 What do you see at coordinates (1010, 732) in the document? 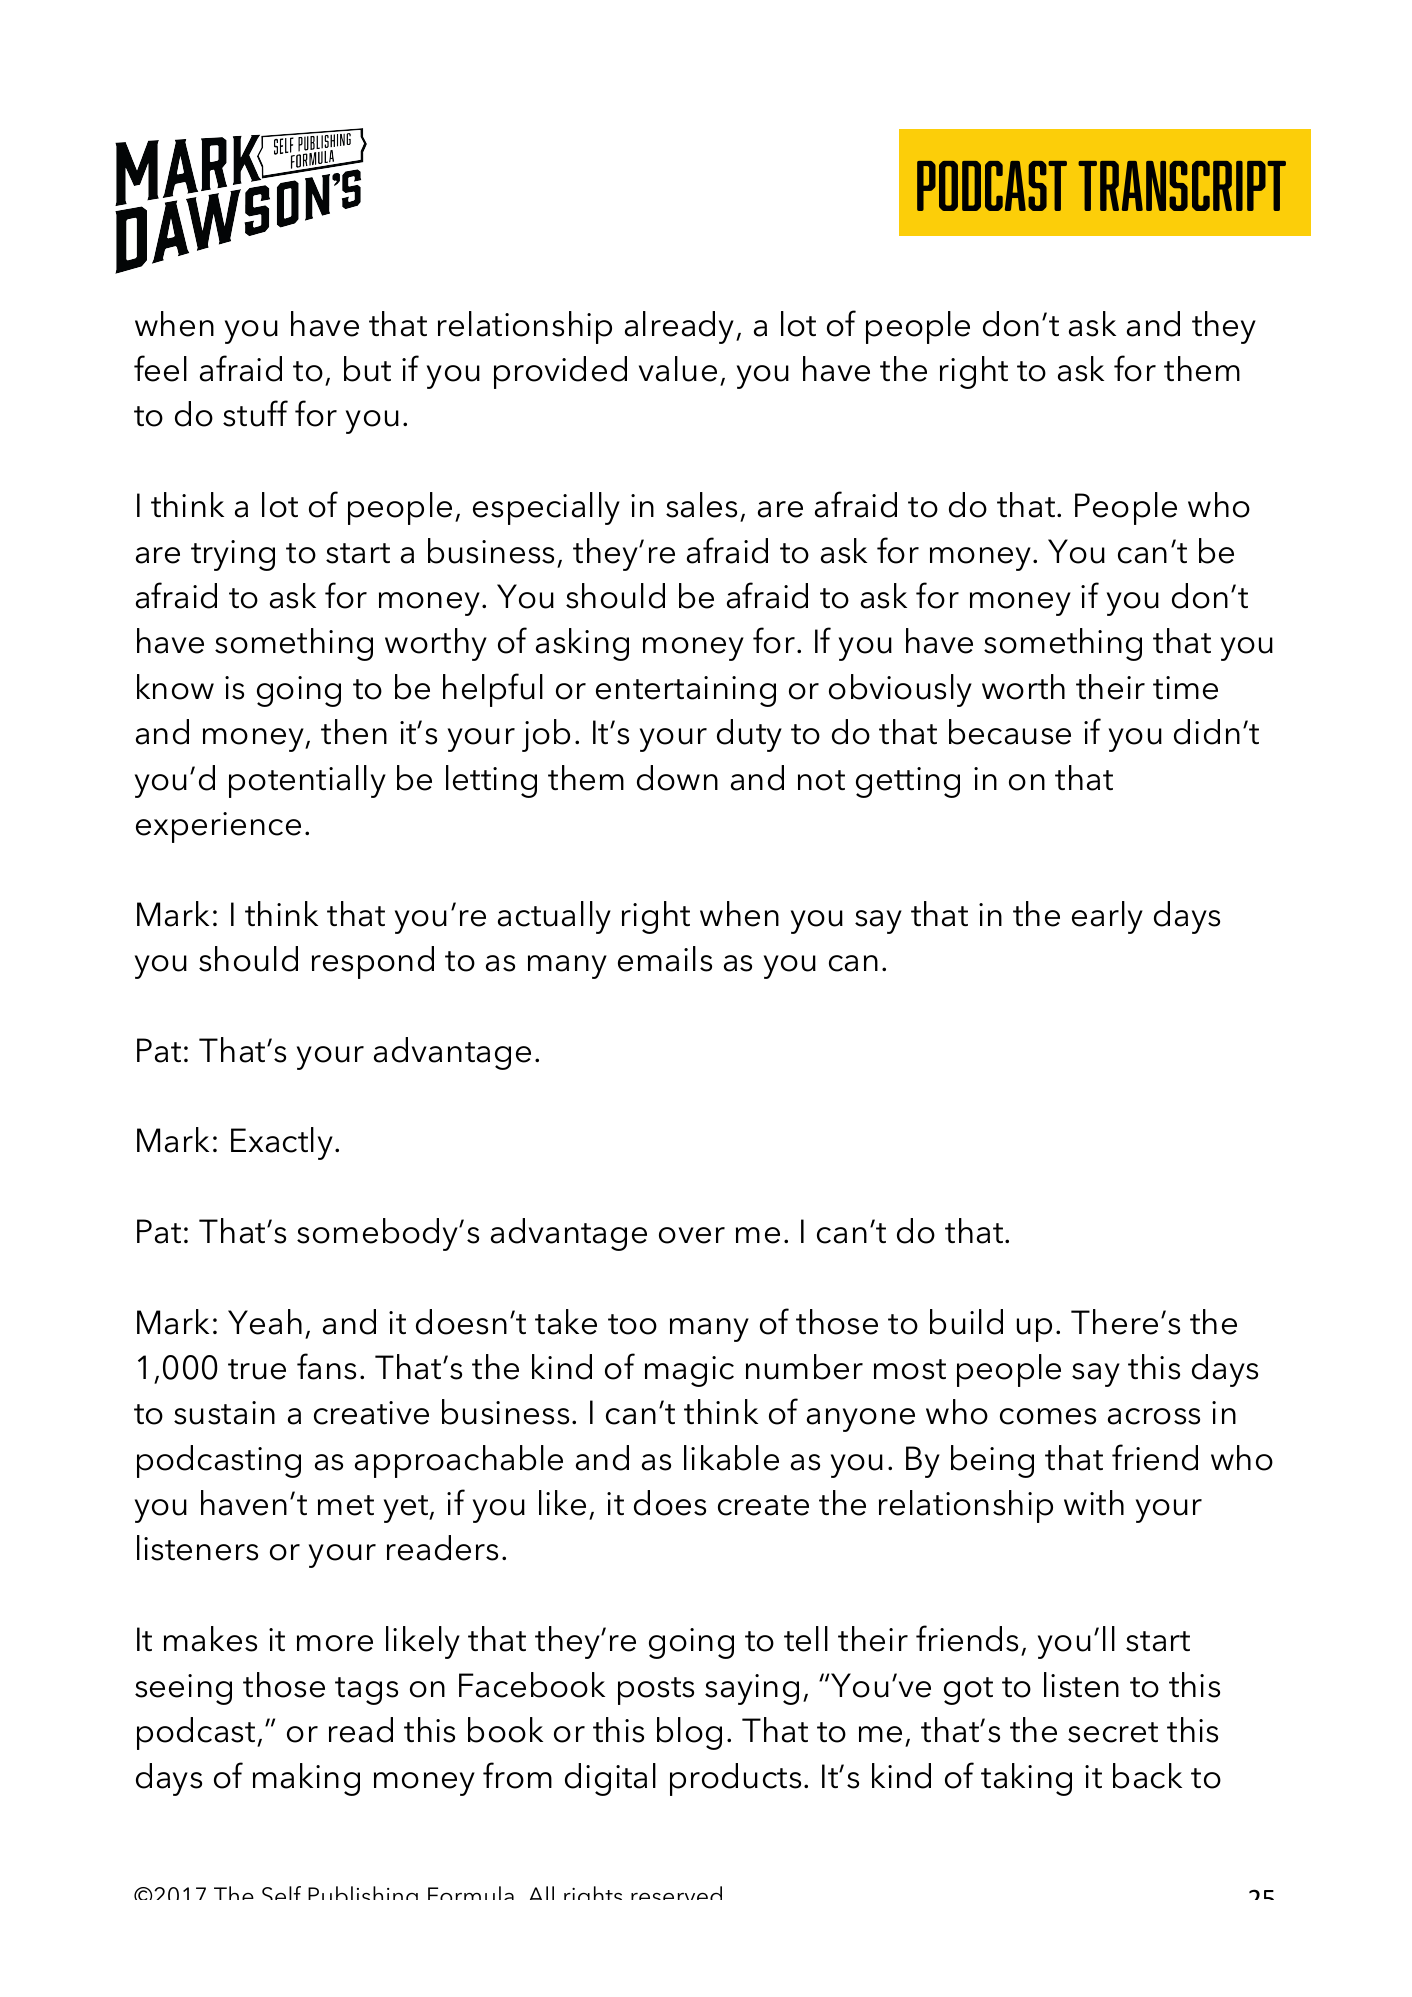
I see `because` at bounding box center [1010, 732].
